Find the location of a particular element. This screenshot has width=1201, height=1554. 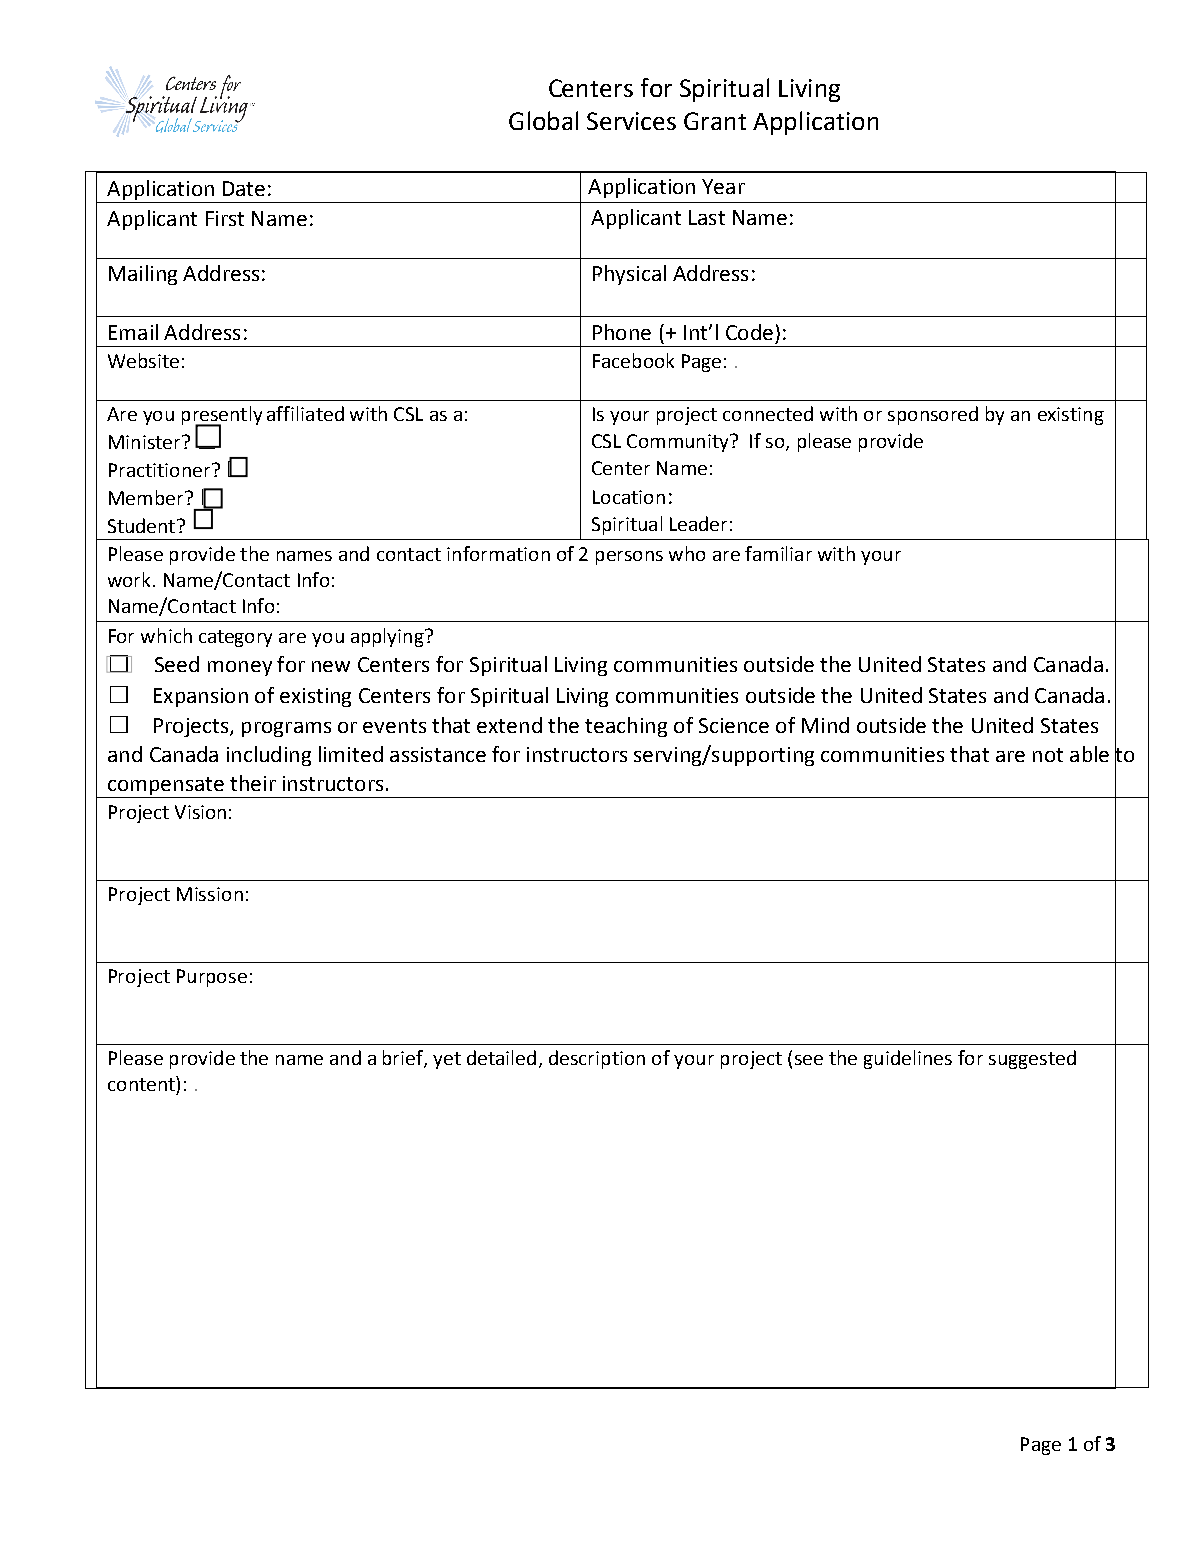

presently is located at coordinates (222, 417).
